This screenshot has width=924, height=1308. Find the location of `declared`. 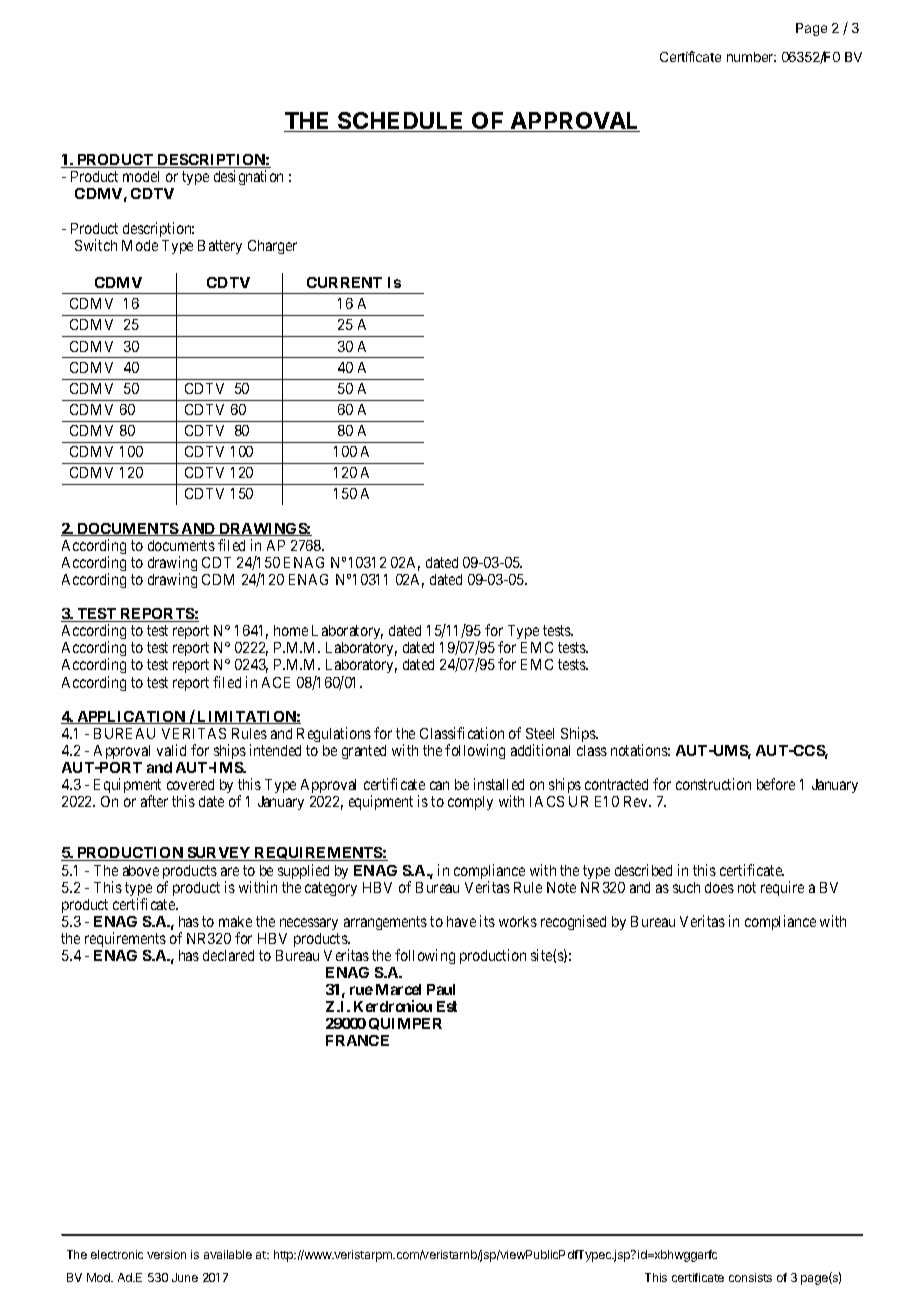

declared is located at coordinates (228, 955).
